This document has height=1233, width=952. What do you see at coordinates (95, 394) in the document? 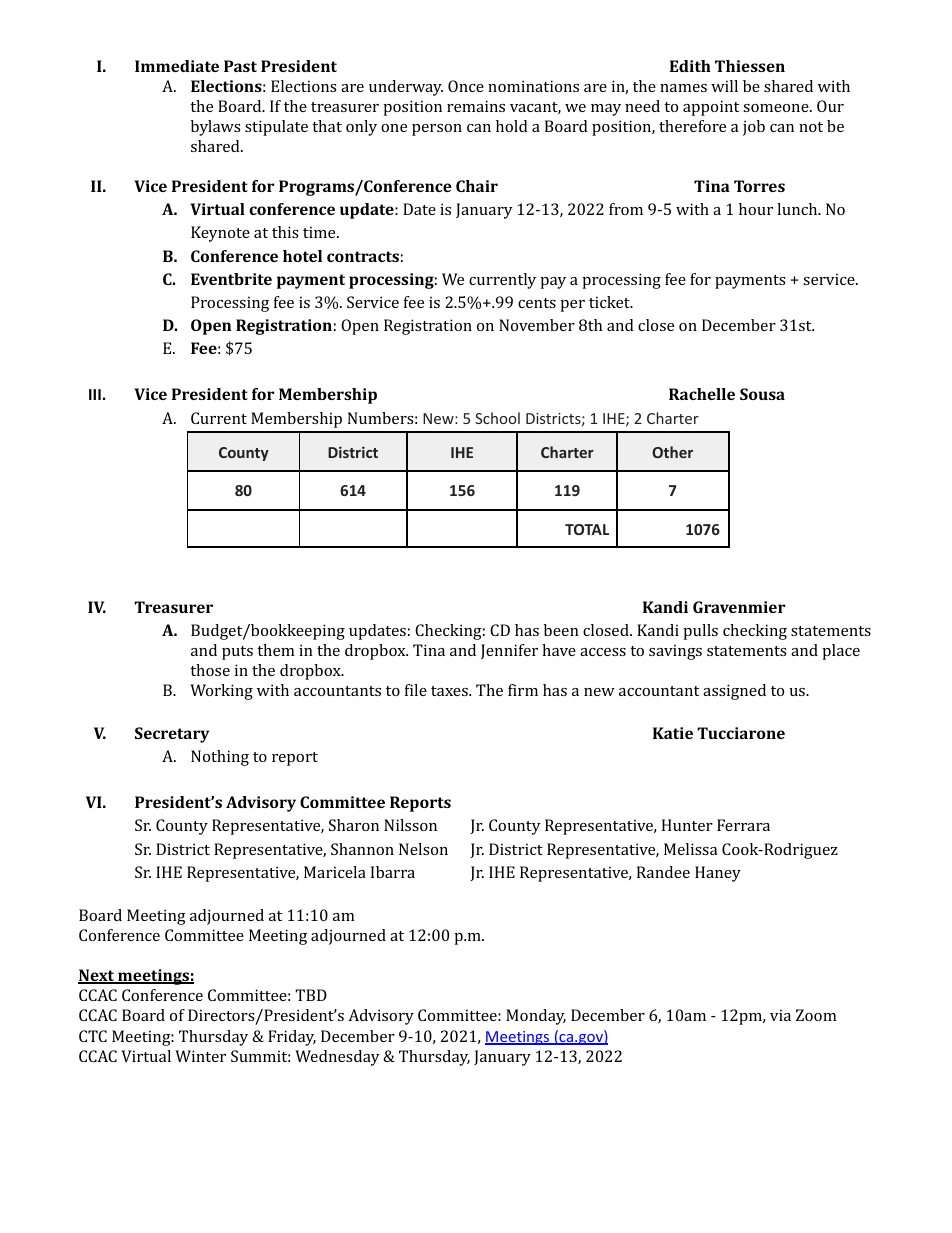
I see `III` at bounding box center [95, 394].
